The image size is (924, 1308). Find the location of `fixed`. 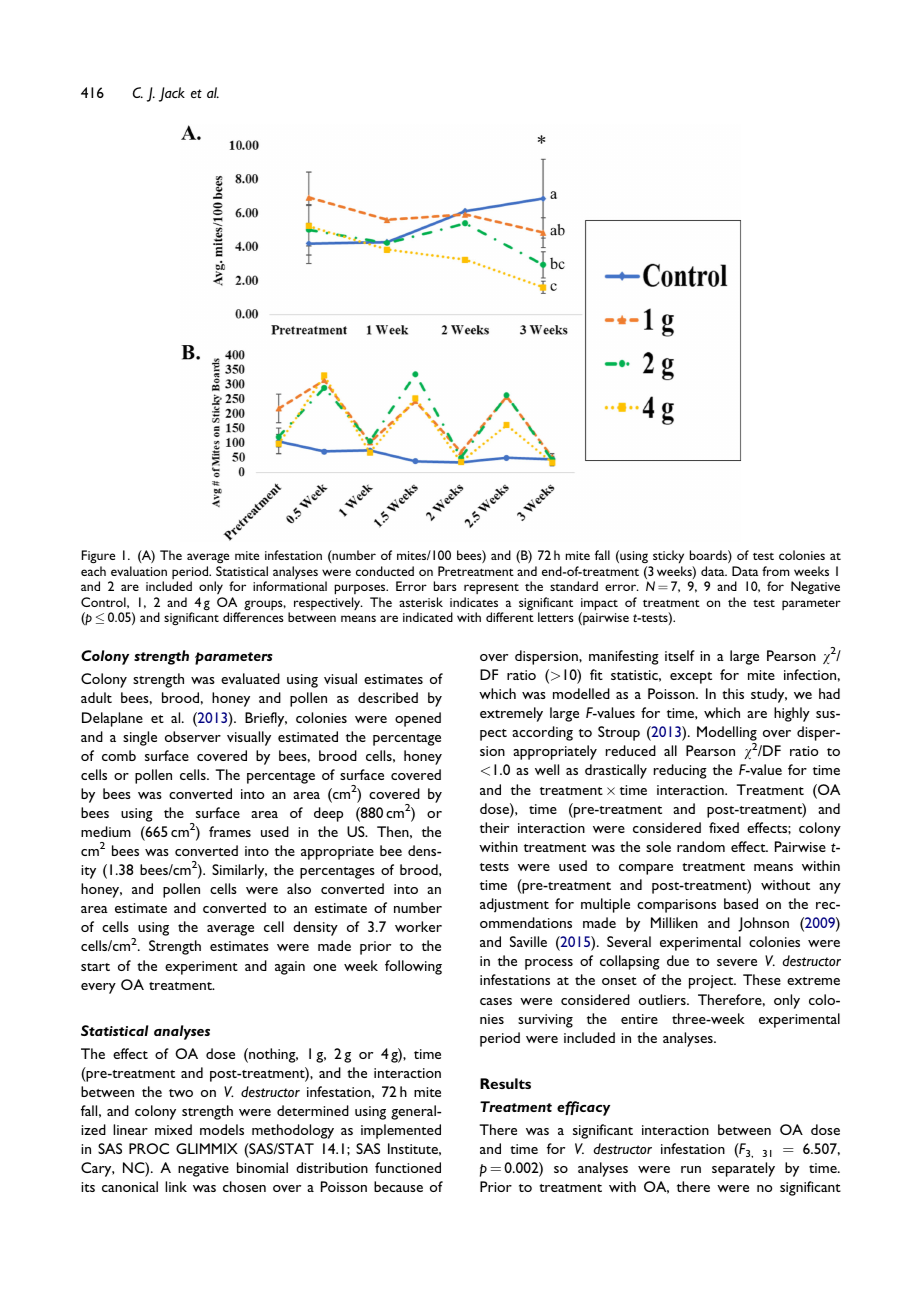

fixed is located at coordinates (724, 827).
